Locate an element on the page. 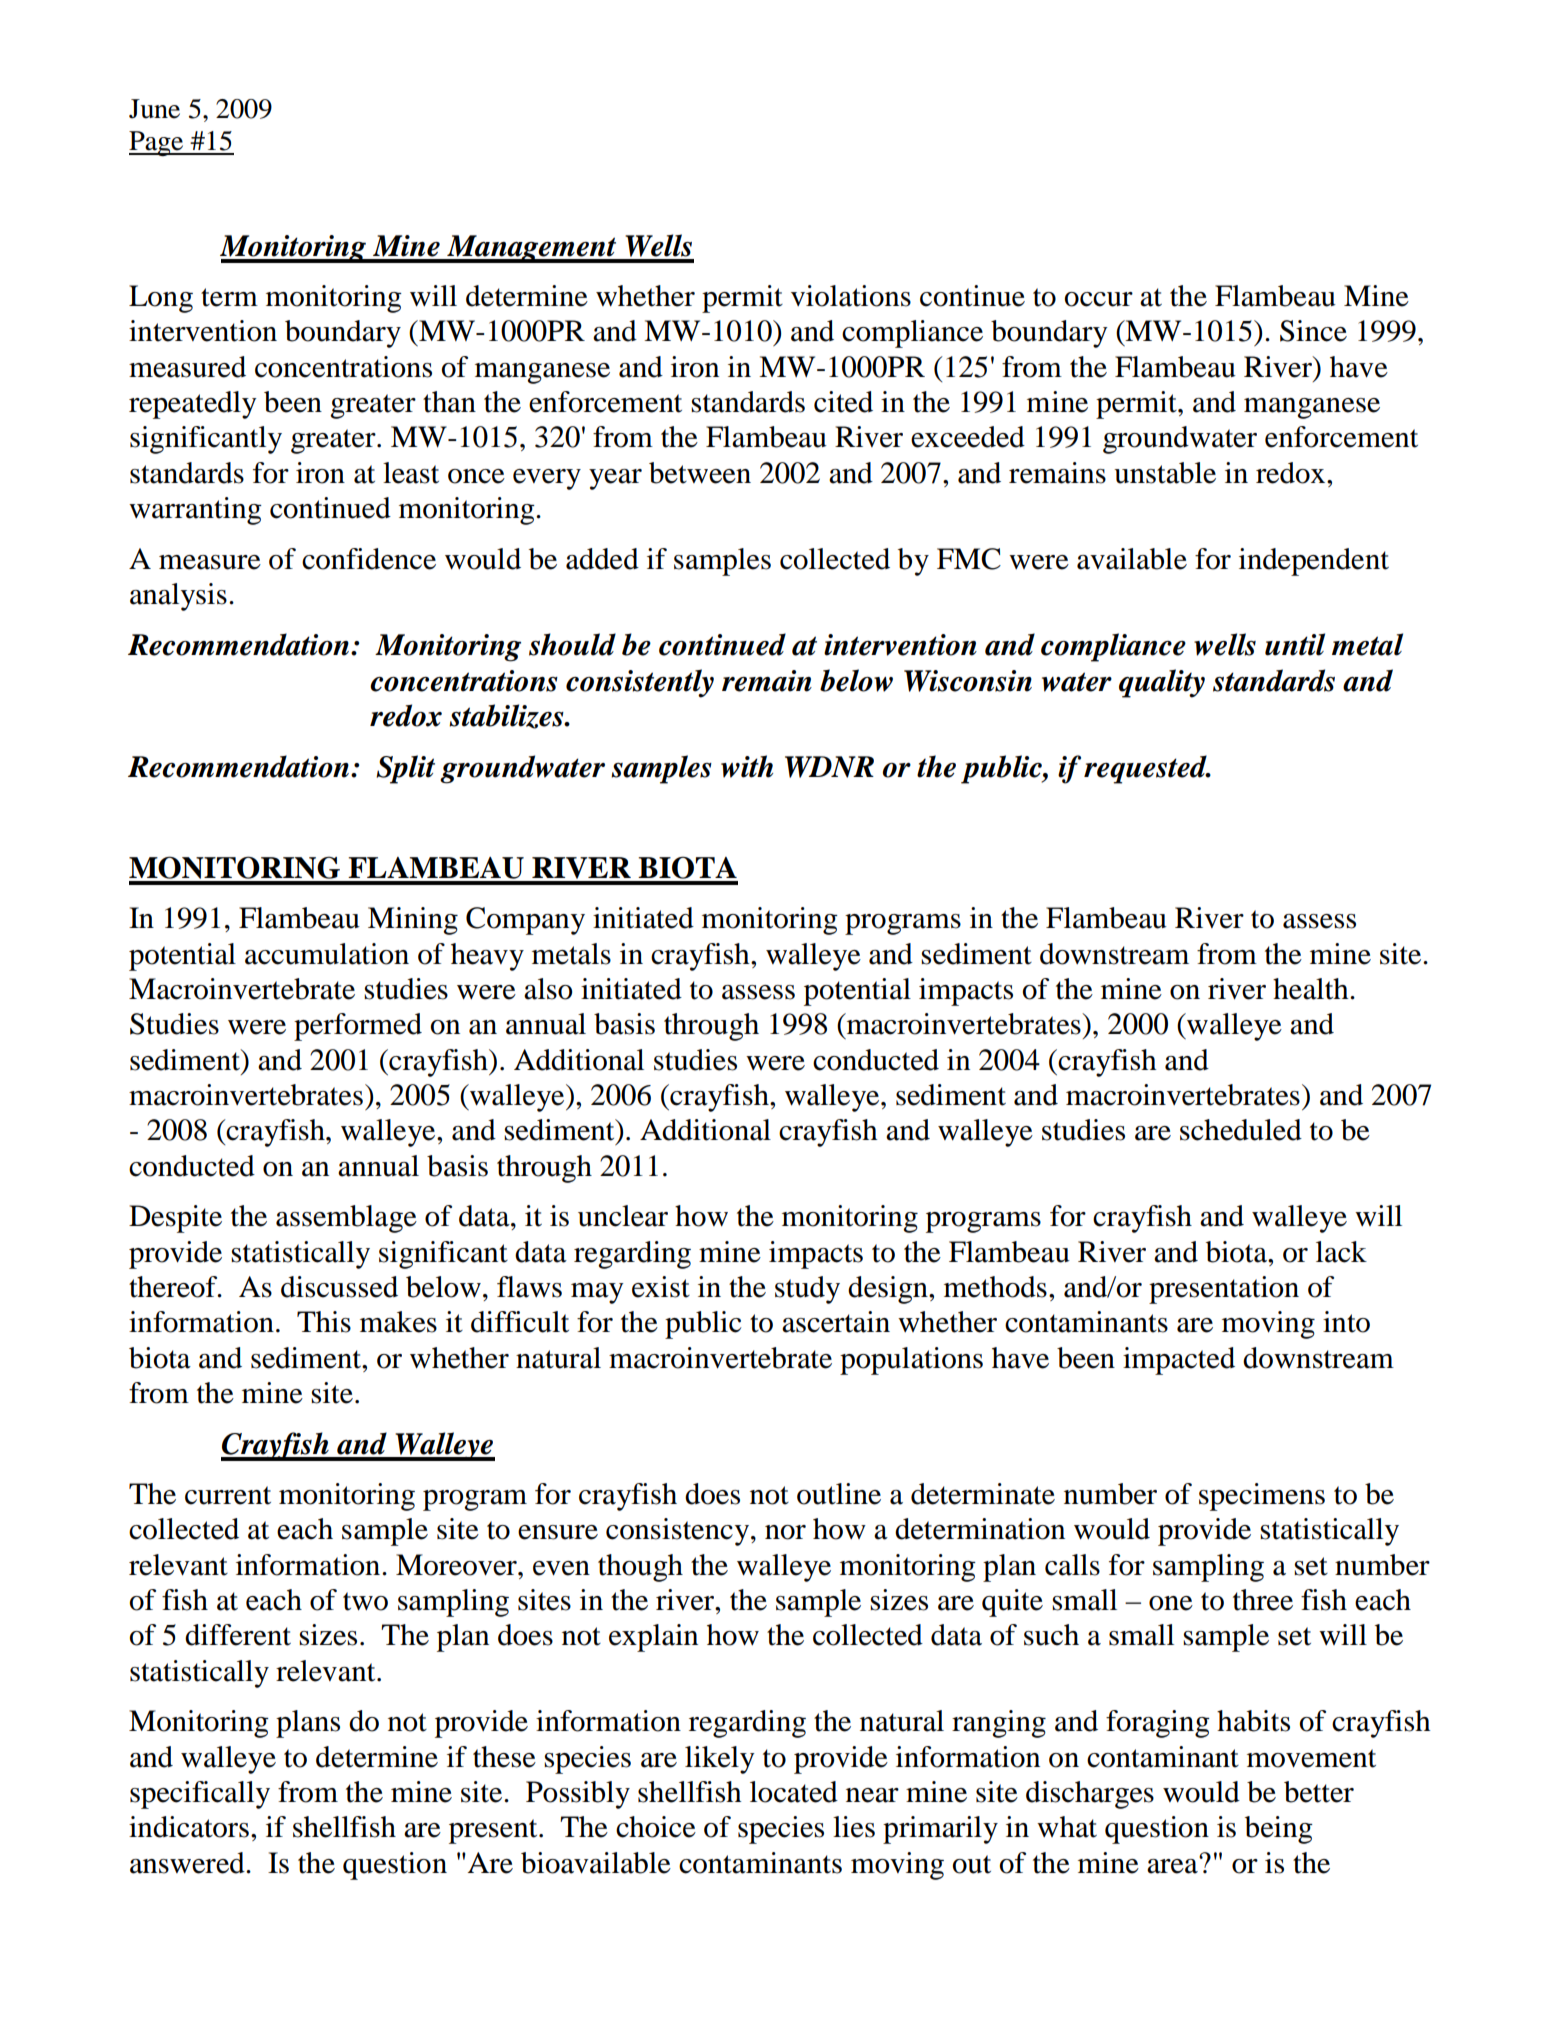 This page has width=1567, height=2028. accumulation is located at coordinates (327, 954).
